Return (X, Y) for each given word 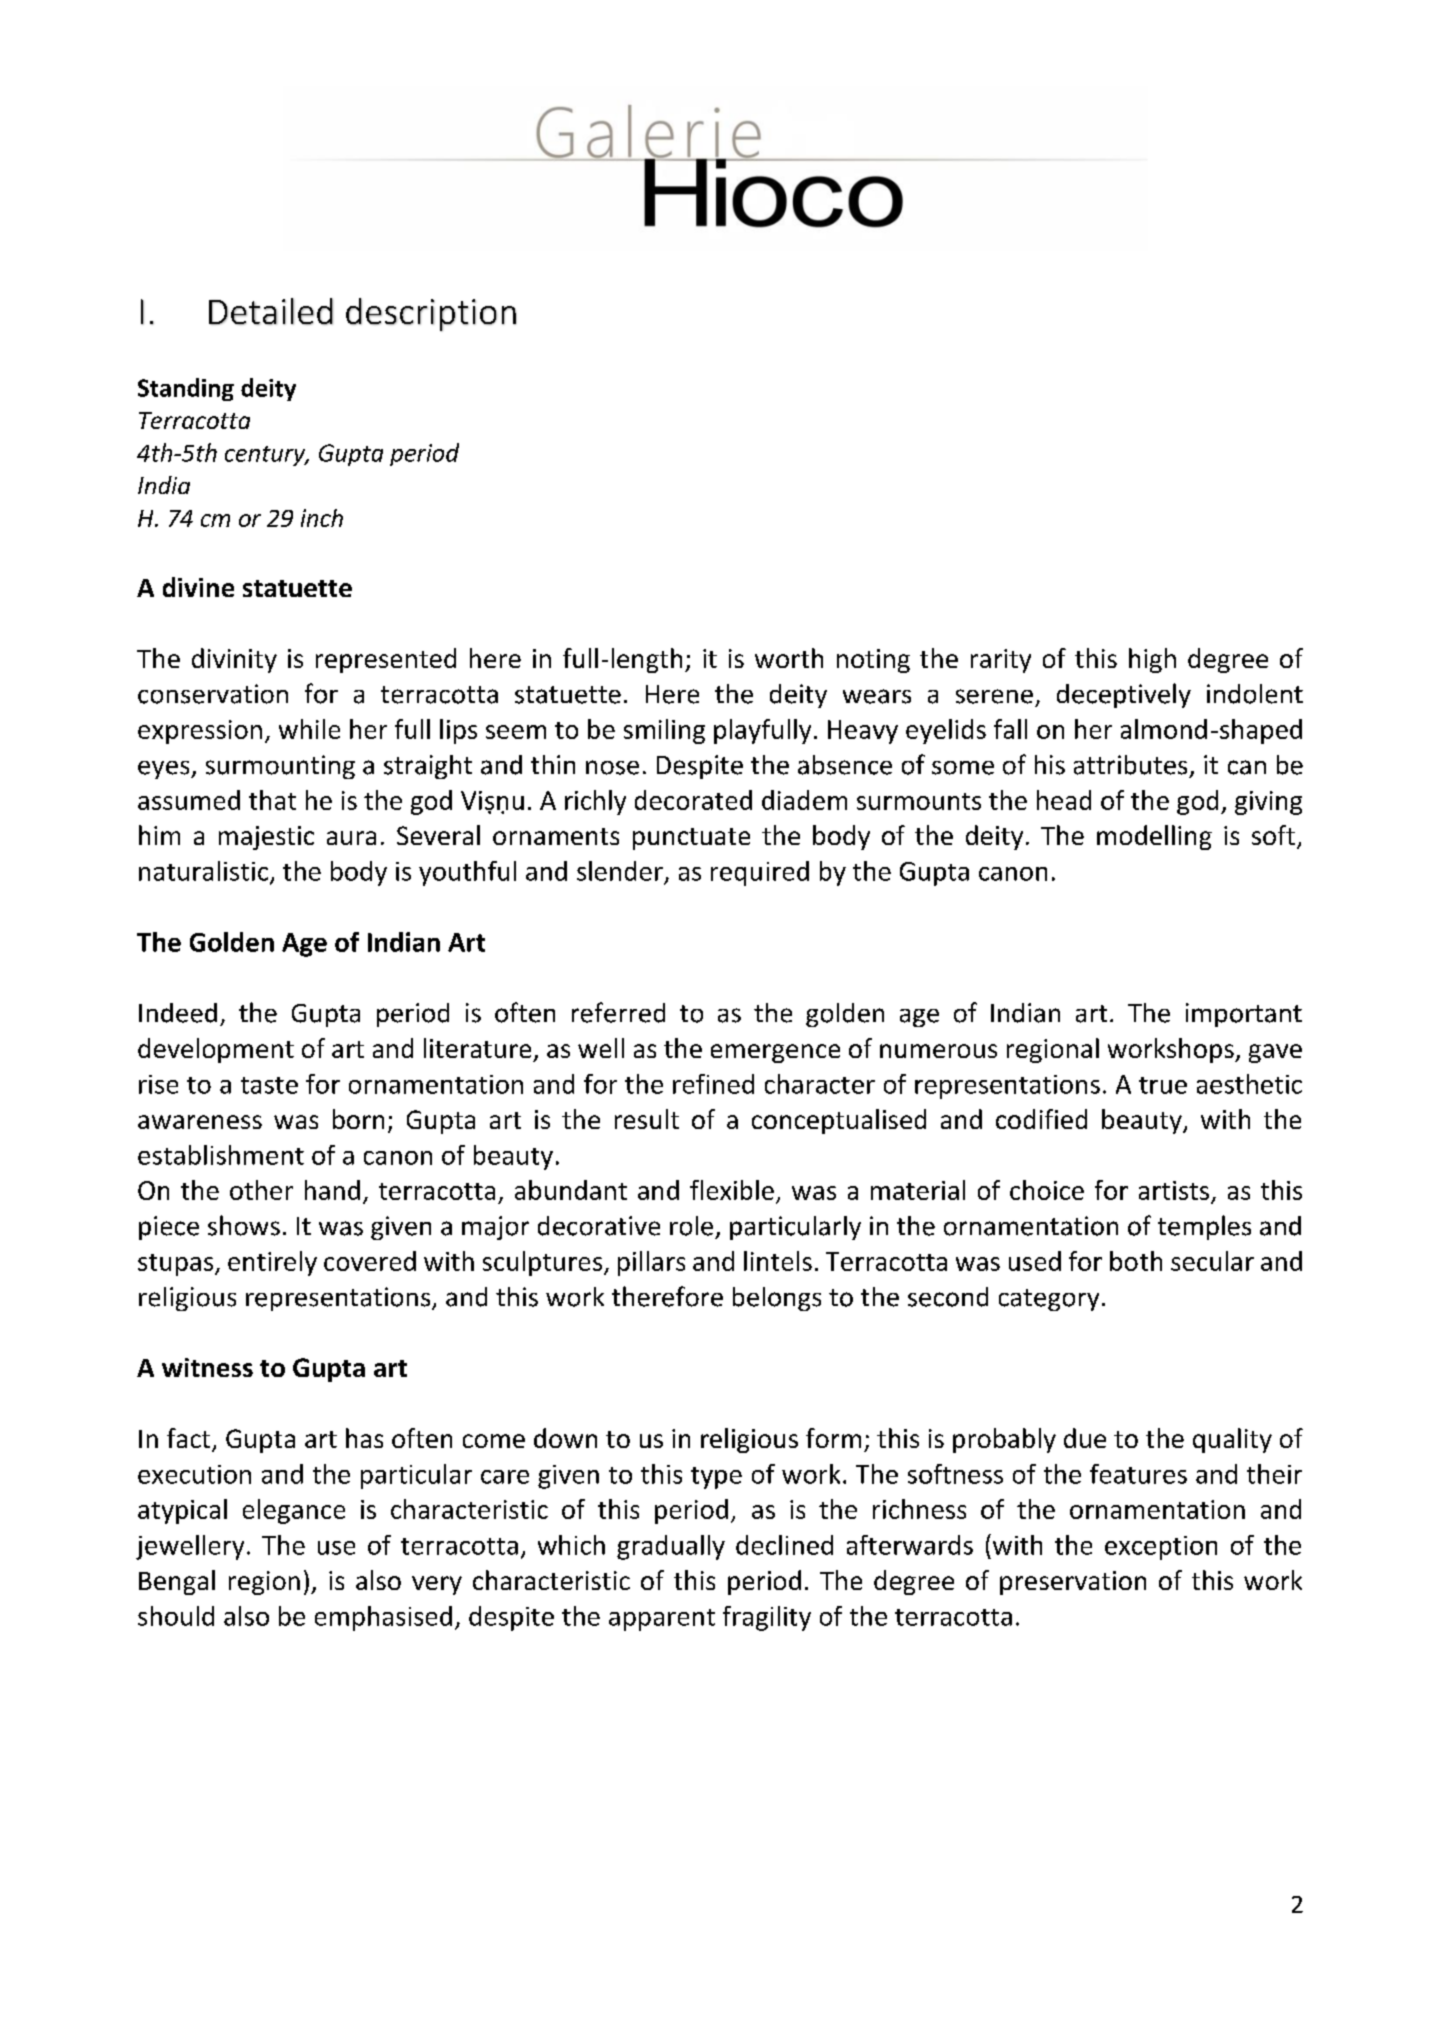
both (1136, 1261)
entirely (272, 1263)
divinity (234, 660)
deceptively (1124, 695)
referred (618, 1012)
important (1244, 1015)
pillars (651, 1263)
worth (789, 658)
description (431, 314)
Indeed (178, 1013)
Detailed (271, 311)
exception (1161, 1548)
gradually (671, 1547)
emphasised (383, 1618)
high (1152, 660)
